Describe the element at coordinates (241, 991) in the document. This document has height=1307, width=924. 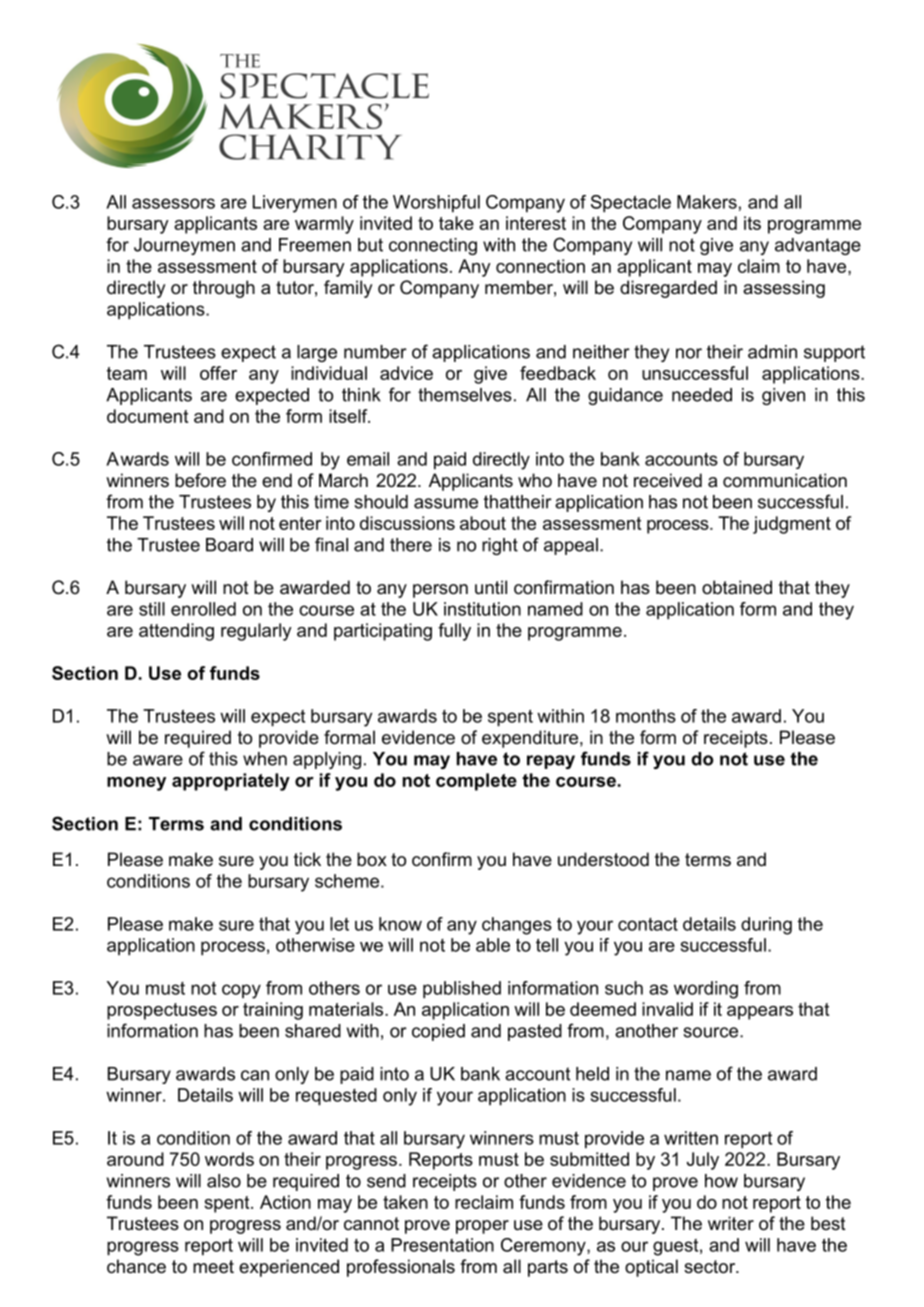
I see `copy` at that location.
